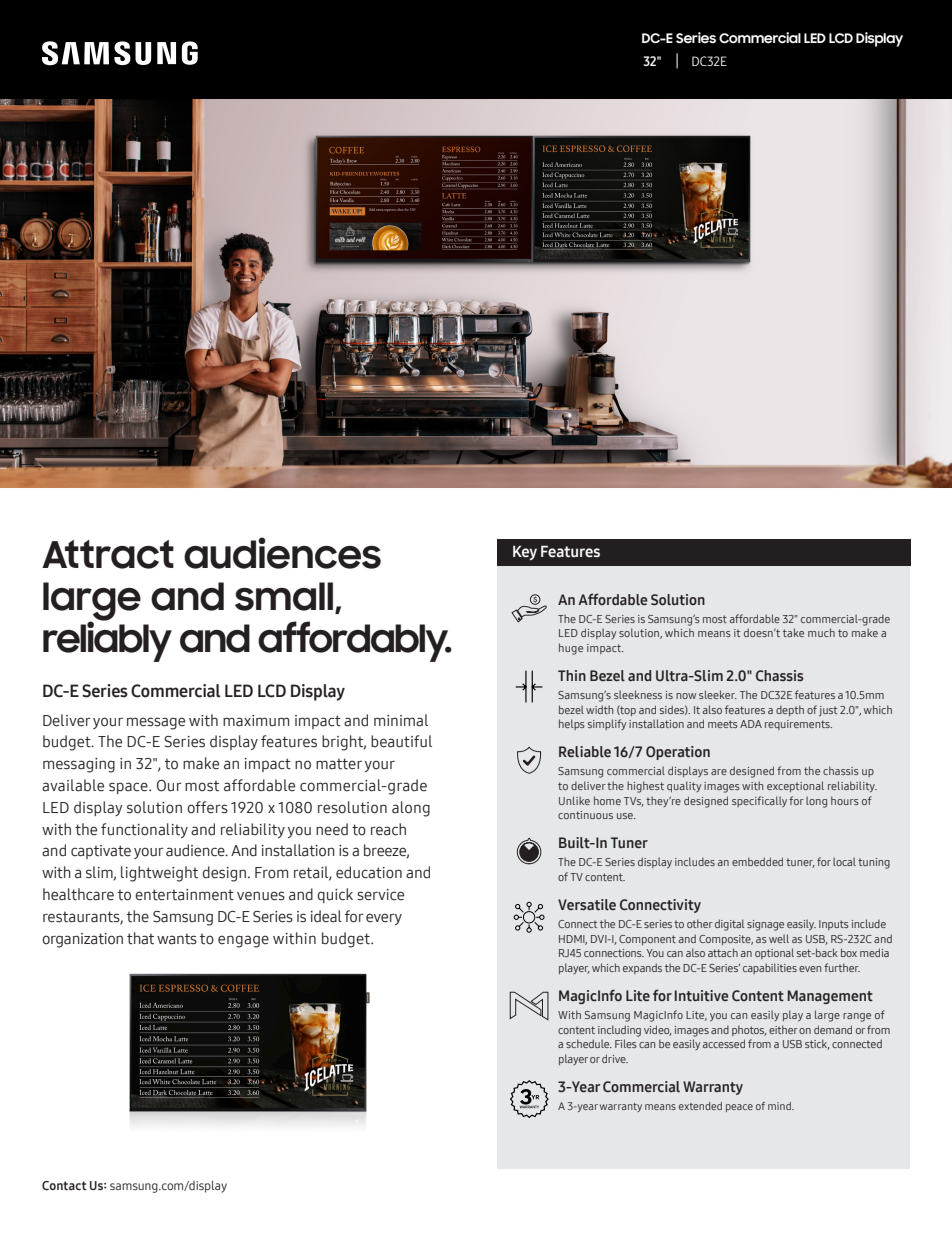 Image resolution: width=952 pixels, height=1233 pixels. Describe the element at coordinates (108, 554) in the screenshot. I see `Attract` at that location.
